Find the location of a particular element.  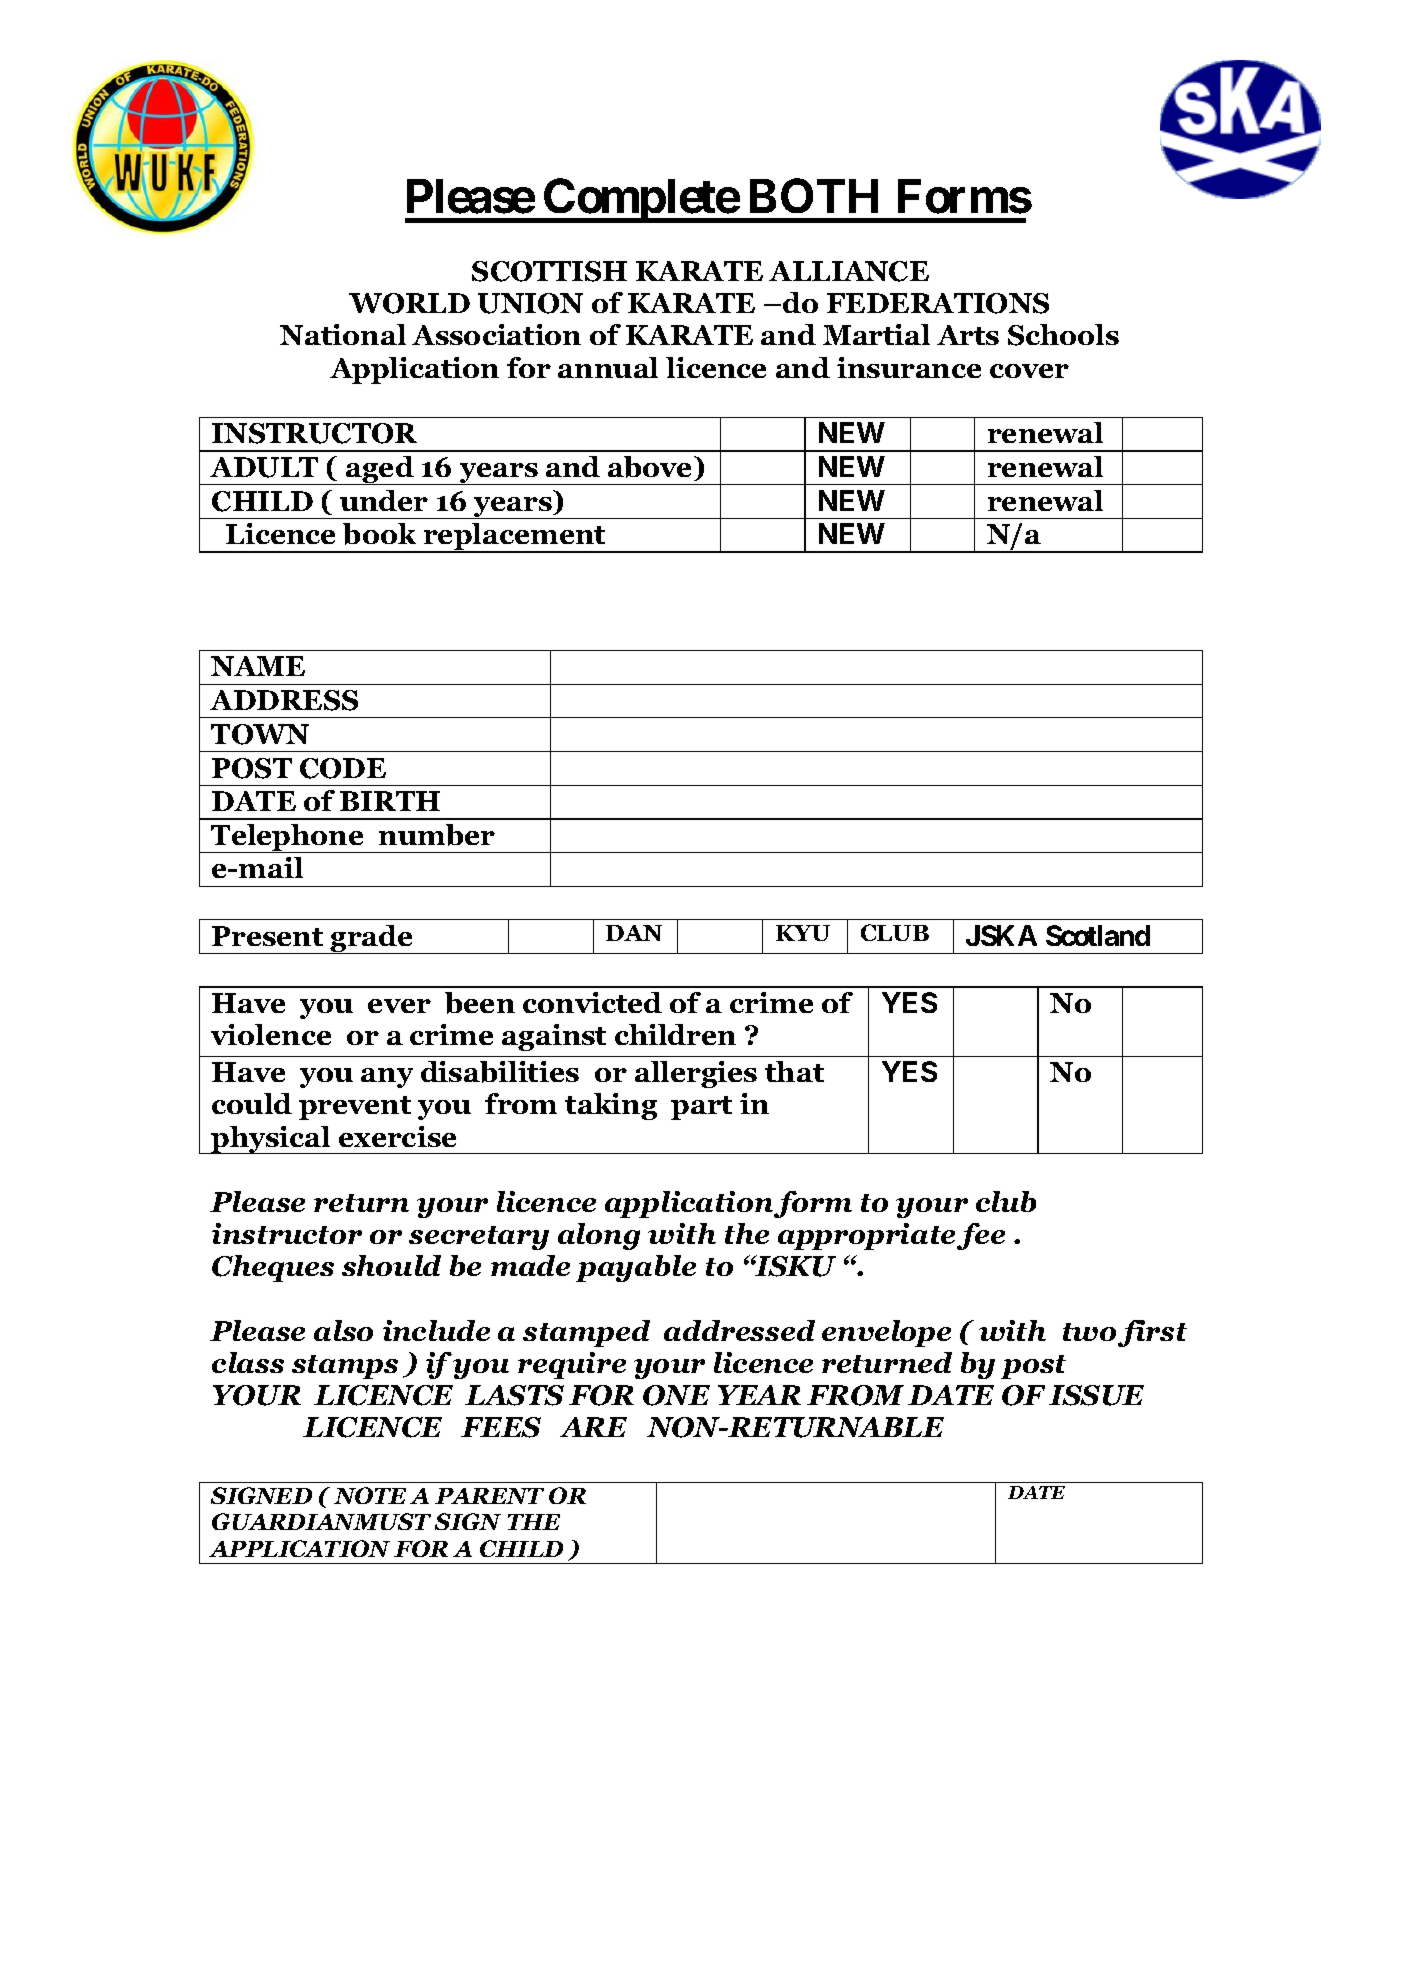

NOTE is located at coordinates (370, 1495).
